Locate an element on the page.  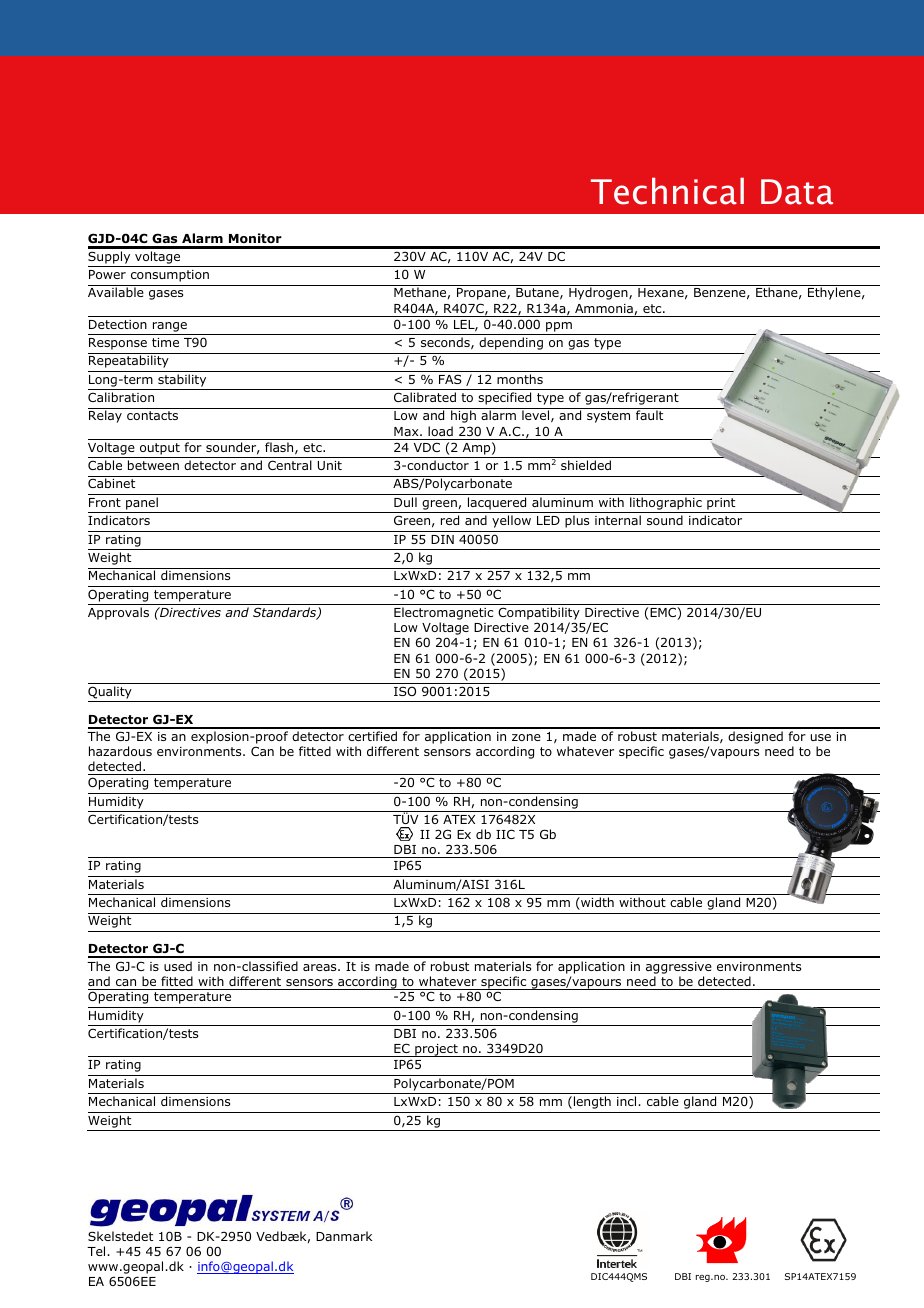
width is located at coordinates (596, 903).
